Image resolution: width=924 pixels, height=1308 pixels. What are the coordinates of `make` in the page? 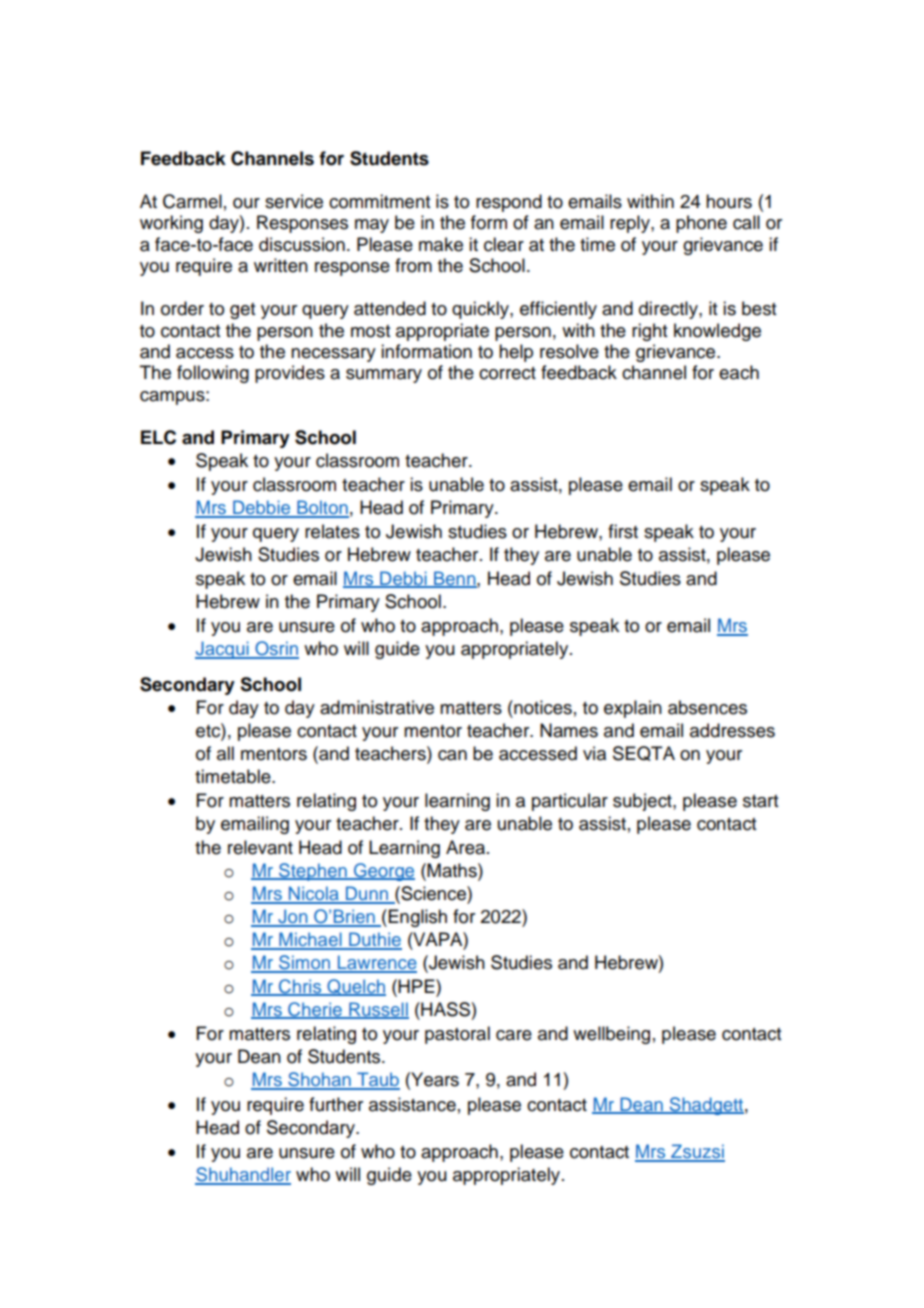 It's located at (441, 244).
